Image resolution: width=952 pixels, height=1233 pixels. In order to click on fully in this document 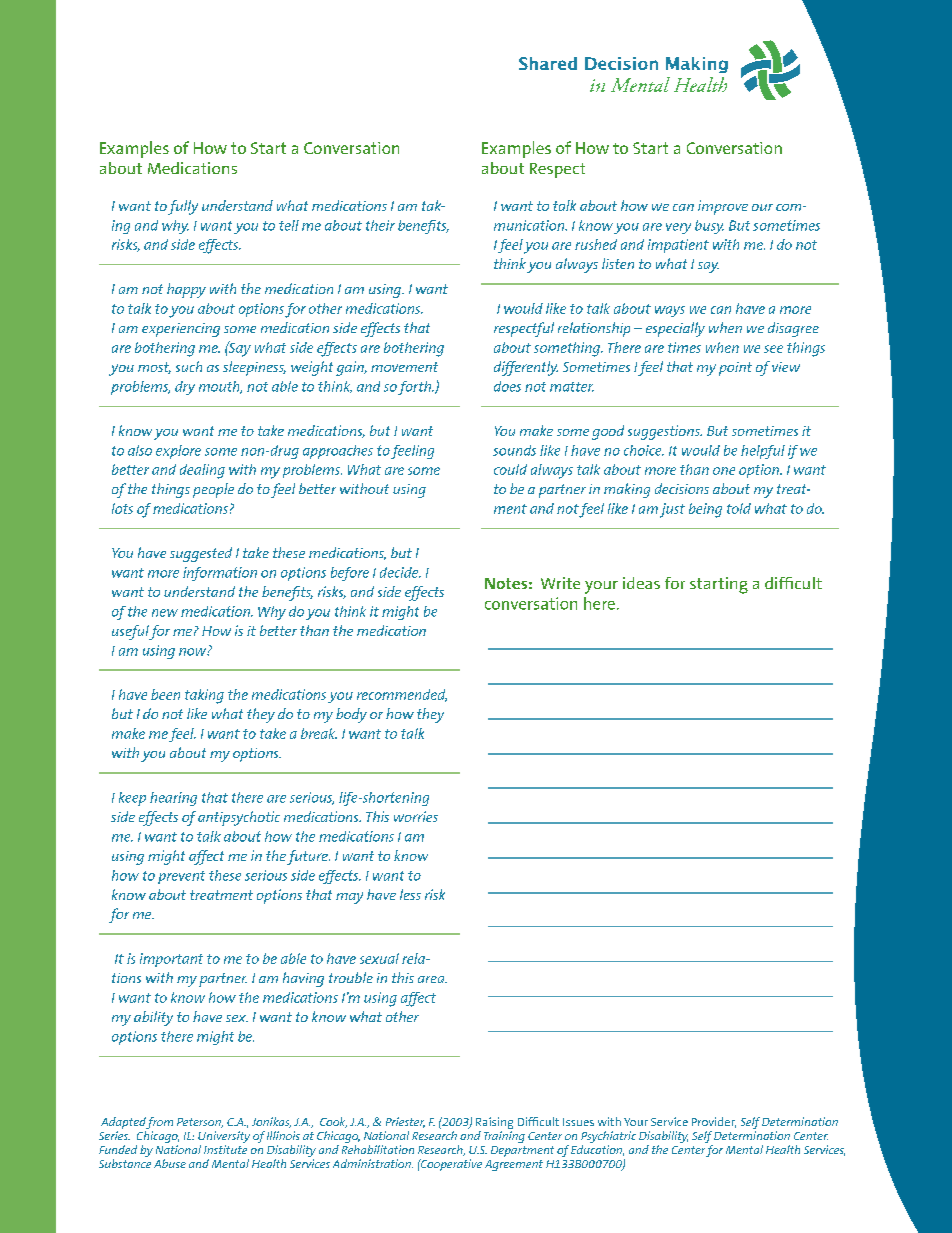, I will do `click(183, 207)`.
